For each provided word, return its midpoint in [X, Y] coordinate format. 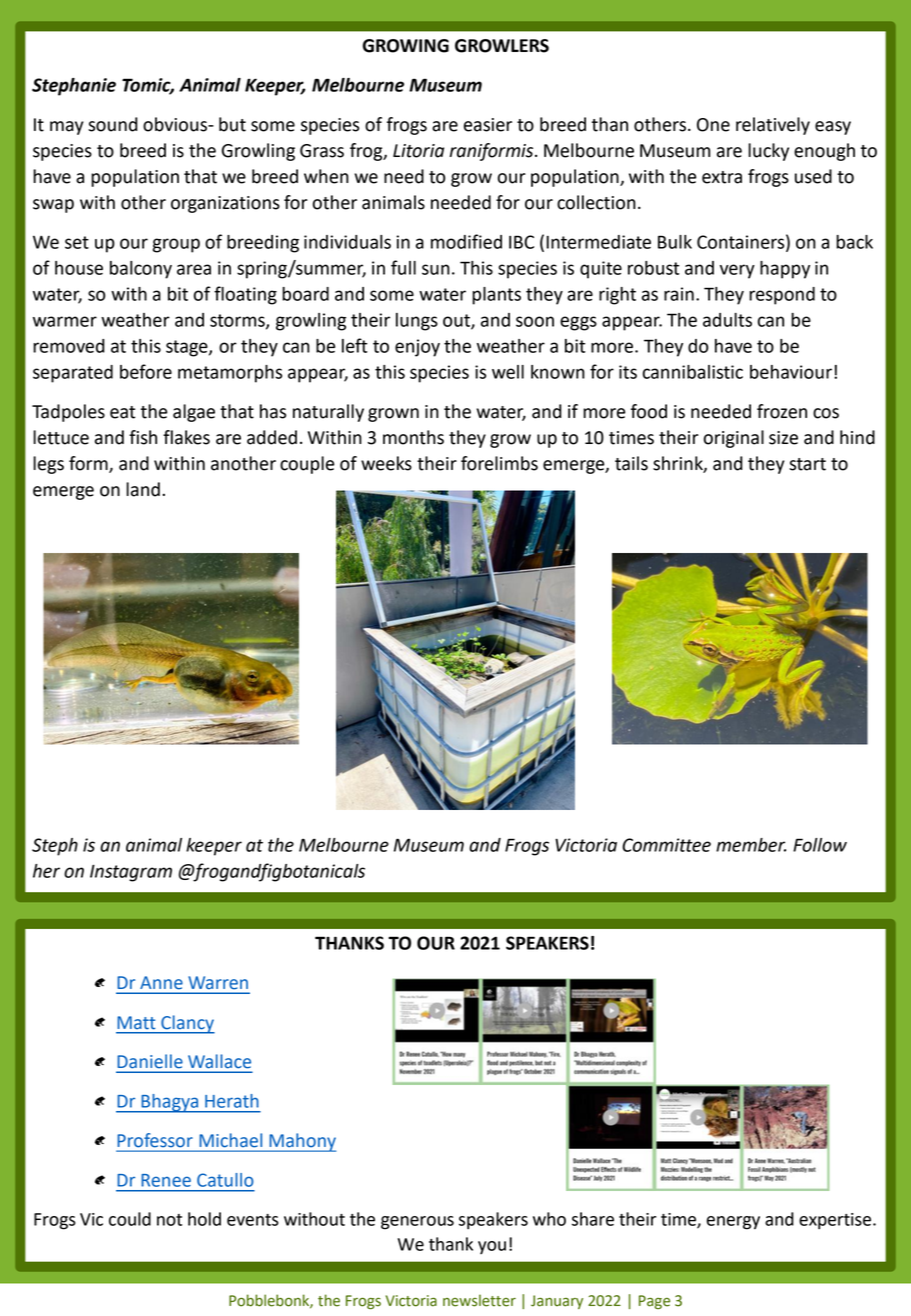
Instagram [131, 873]
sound [113, 124]
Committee [666, 845]
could [130, 1219]
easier [488, 125]
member [751, 845]
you [492, 1247]
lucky [768, 152]
